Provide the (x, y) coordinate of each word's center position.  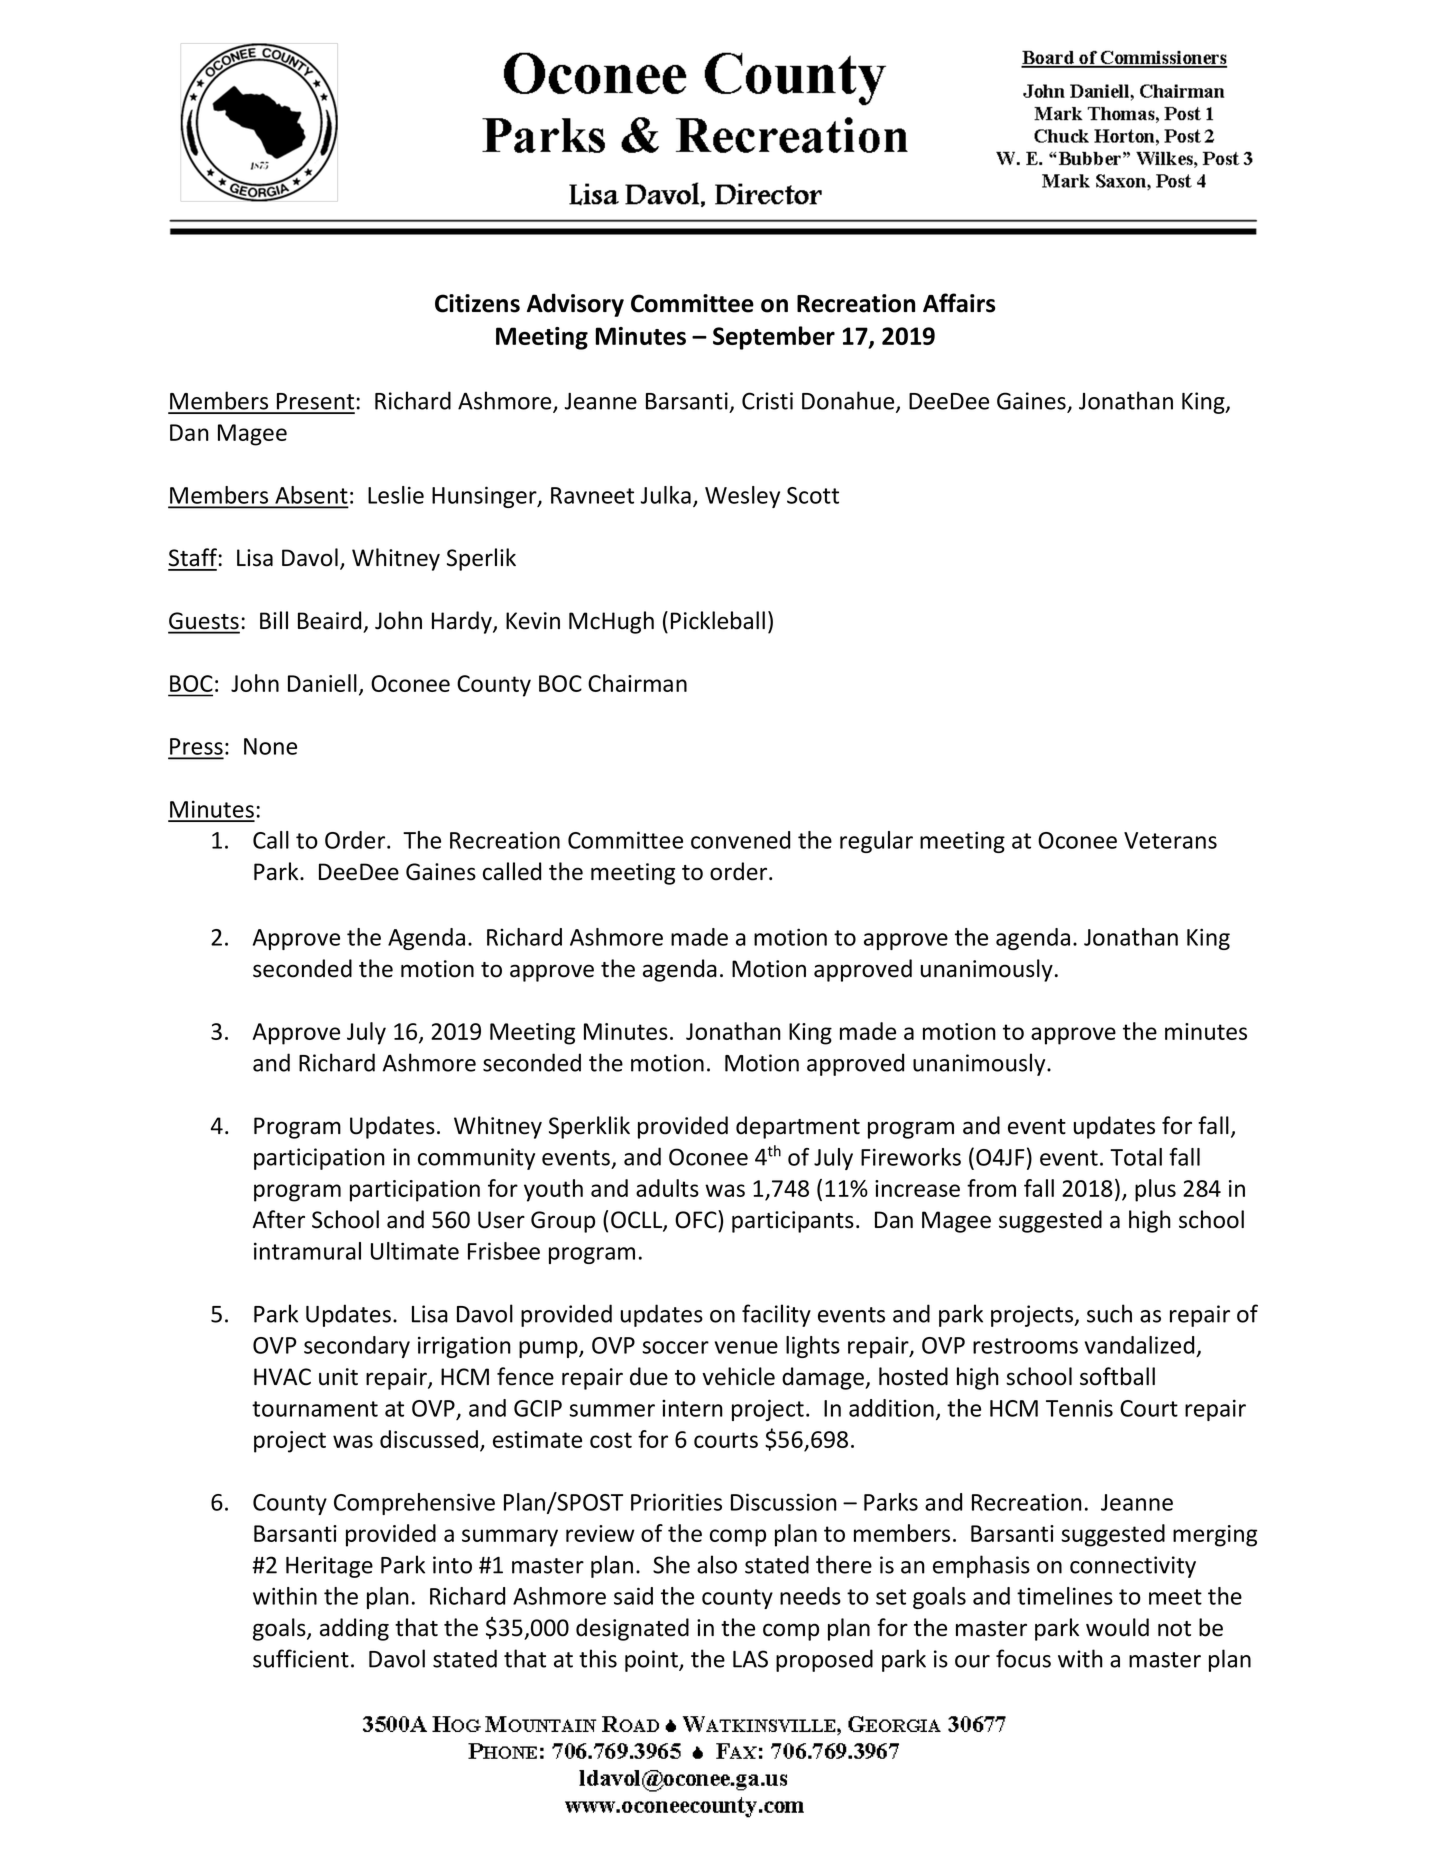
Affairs (959, 303)
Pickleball (718, 620)
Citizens (477, 303)
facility (776, 1315)
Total (1136, 1157)
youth (553, 1190)
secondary (357, 1347)
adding (354, 1629)
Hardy (463, 622)
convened (740, 840)
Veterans (1170, 840)
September (774, 338)
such (1109, 1313)
